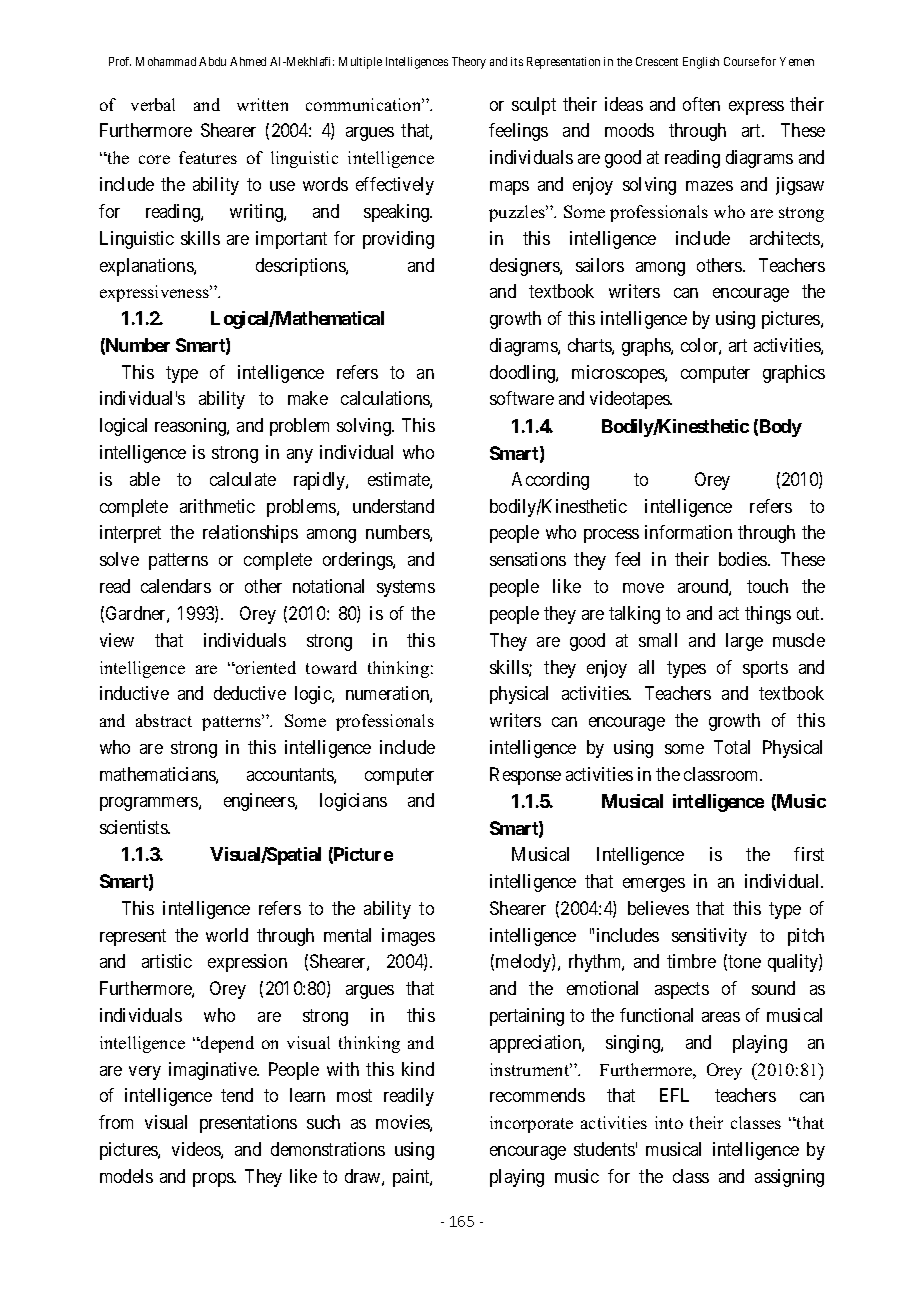 The width and height of the screenshot is (924, 1308). Describe the element at coordinates (153, 104) in the screenshot. I see `verbal` at that location.
